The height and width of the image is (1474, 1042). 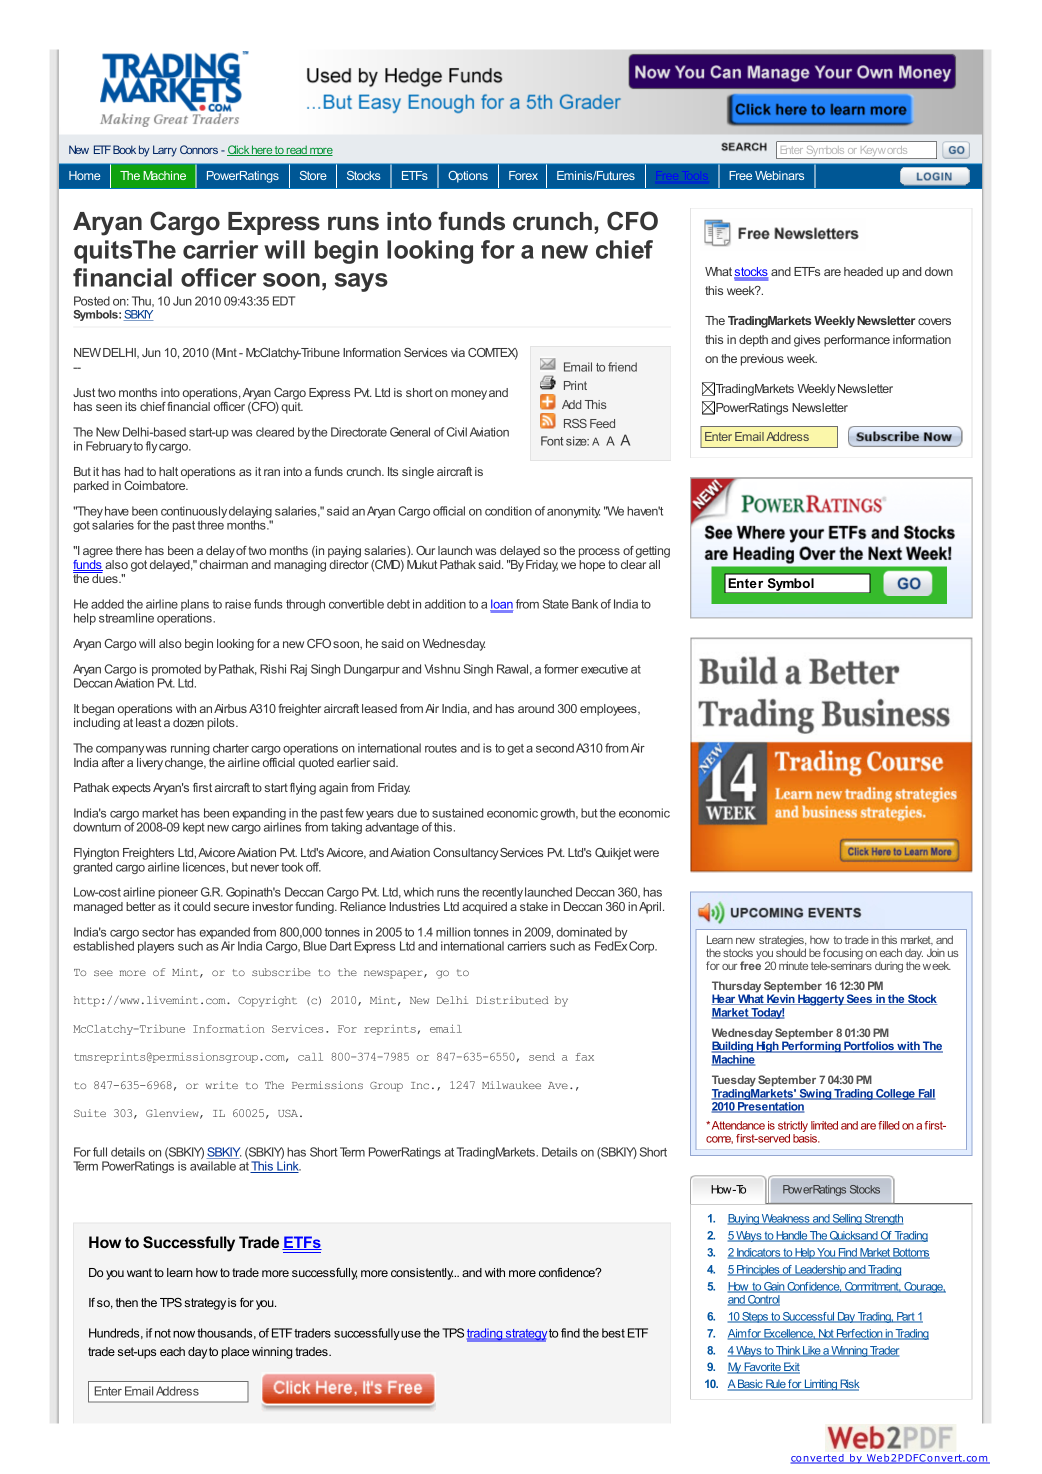 What do you see at coordinates (523, 175) in the image?
I see `Forex` at bounding box center [523, 175].
